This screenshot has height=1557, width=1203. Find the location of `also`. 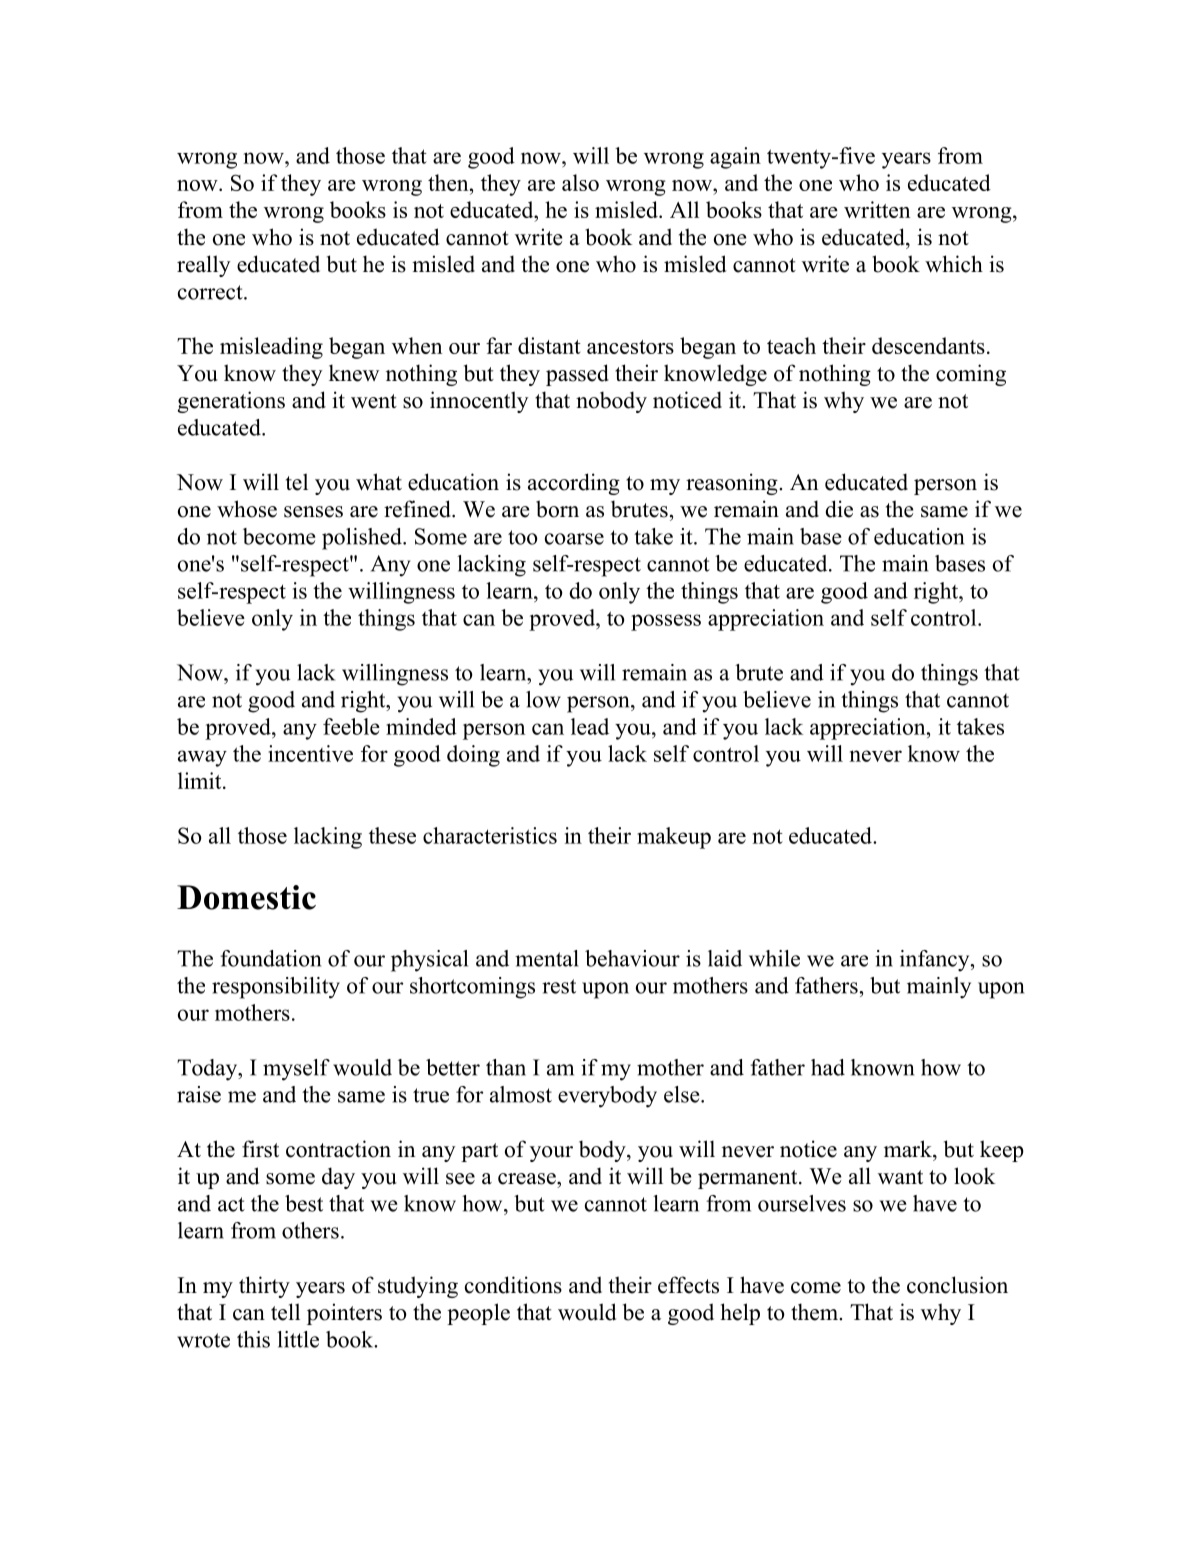

also is located at coordinates (580, 182).
